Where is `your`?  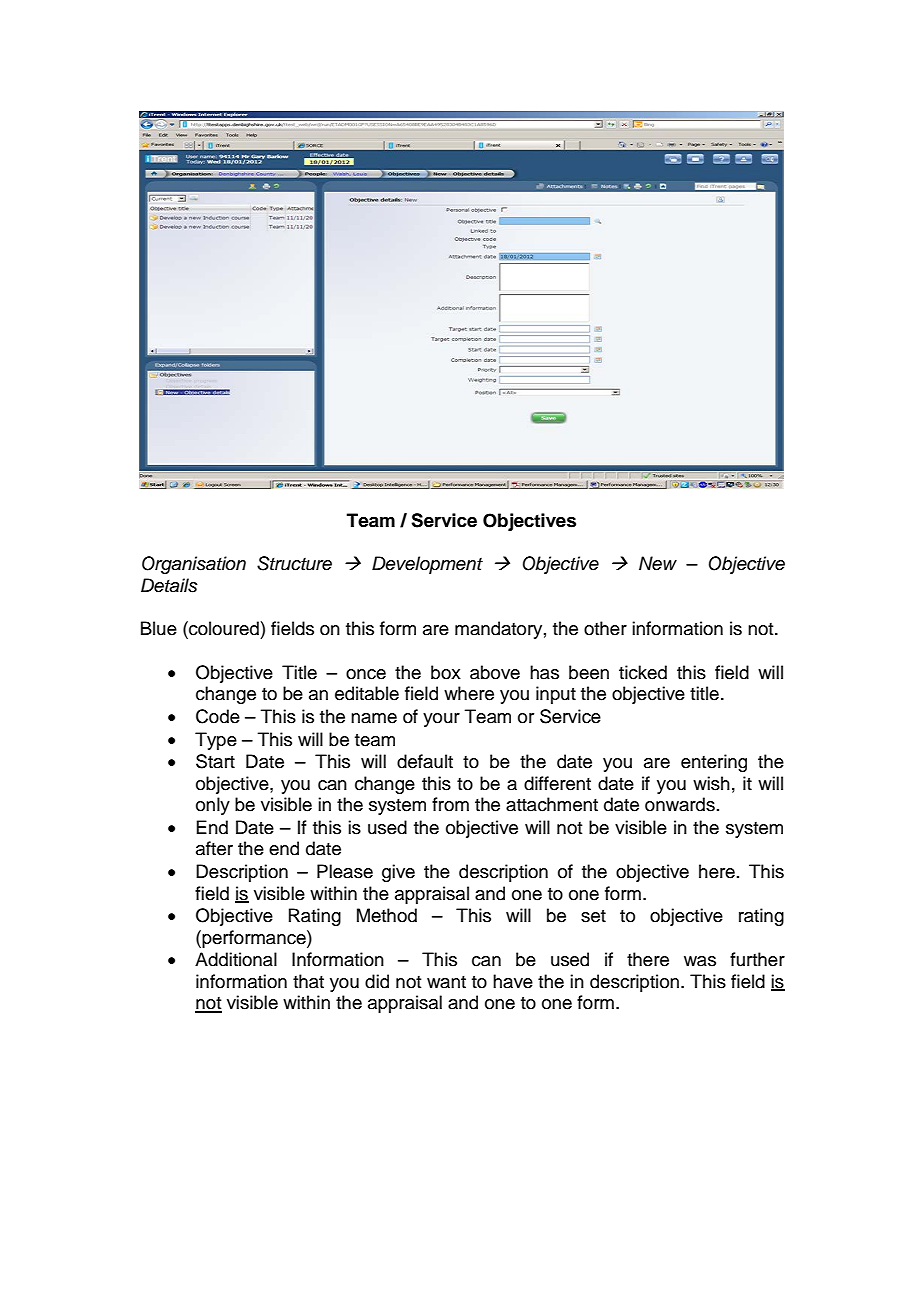
your is located at coordinates (441, 720).
